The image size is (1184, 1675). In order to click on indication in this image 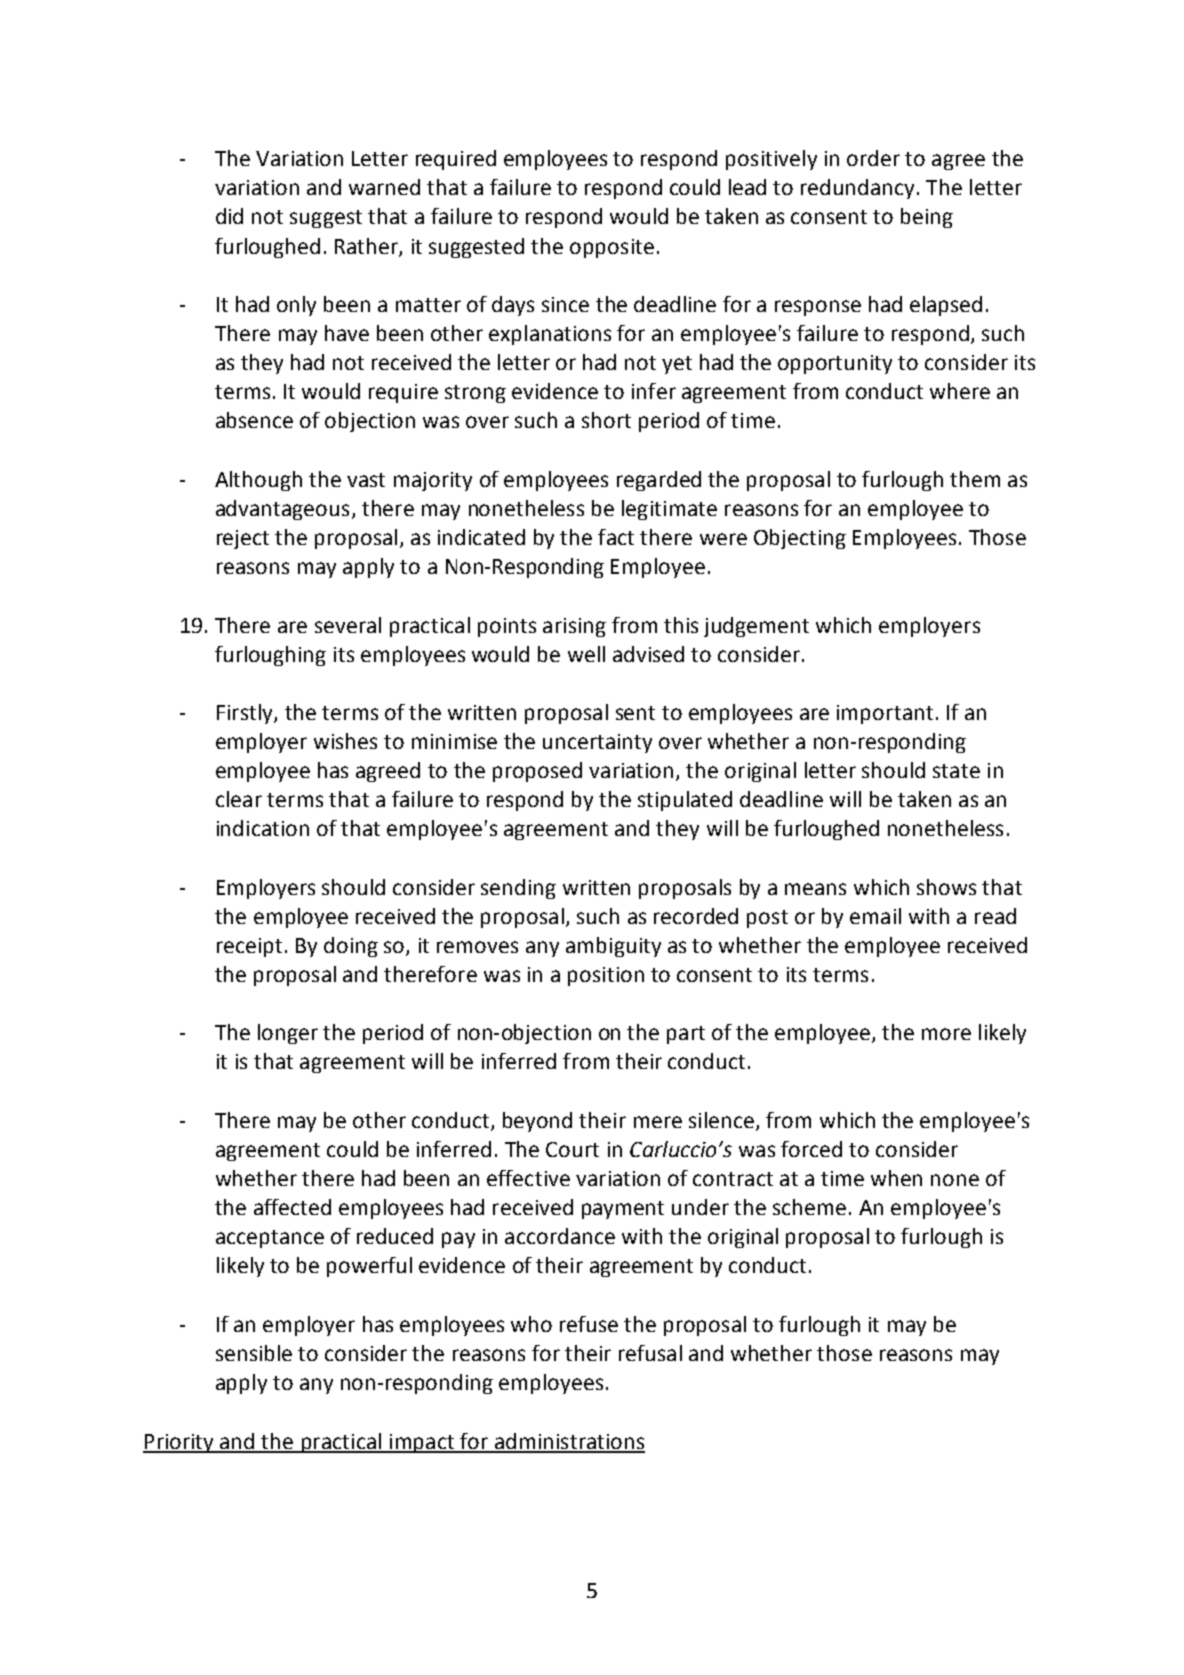, I will do `click(263, 828)`.
